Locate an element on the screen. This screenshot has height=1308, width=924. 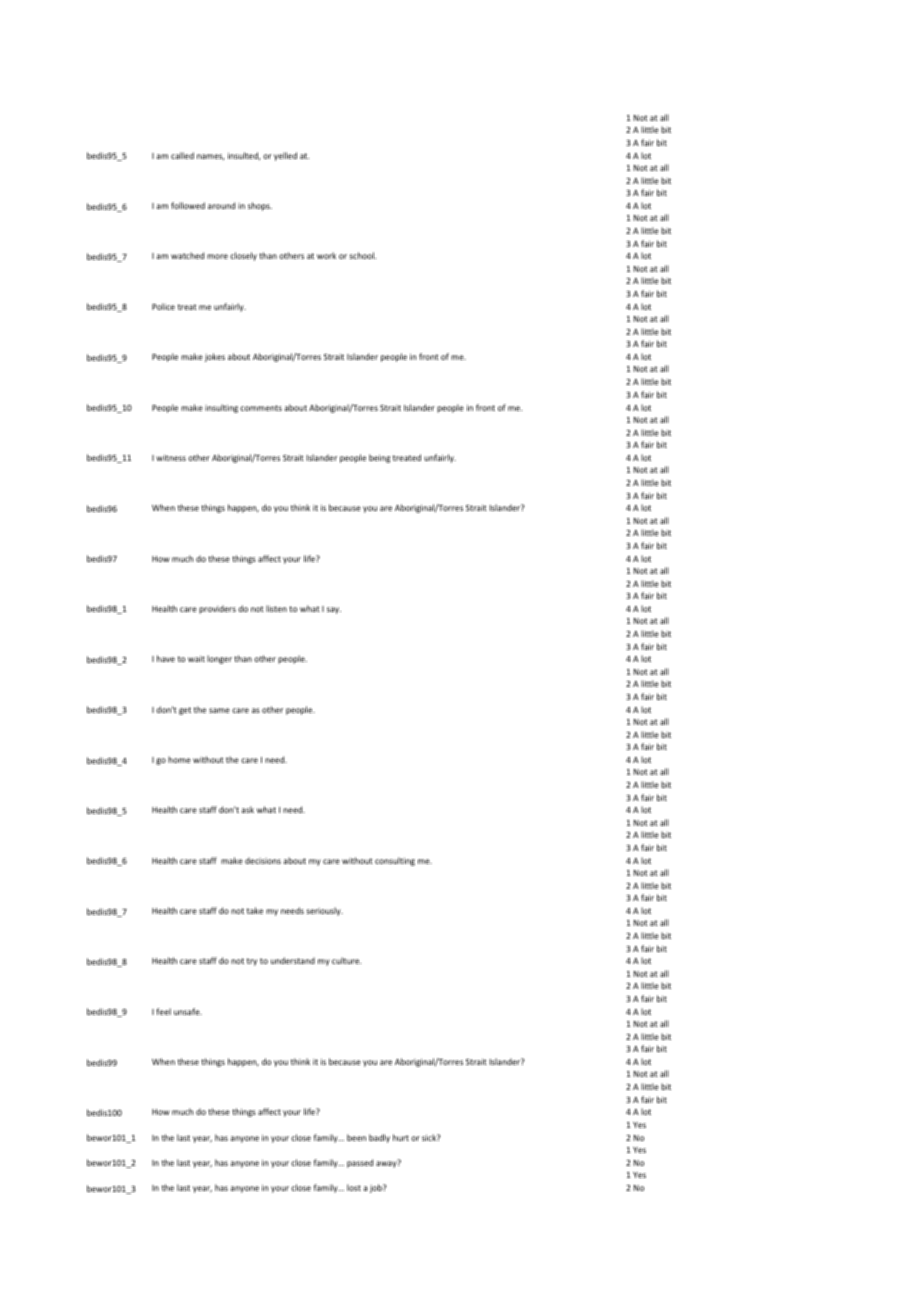
yelled is located at coordinates (285, 156).
